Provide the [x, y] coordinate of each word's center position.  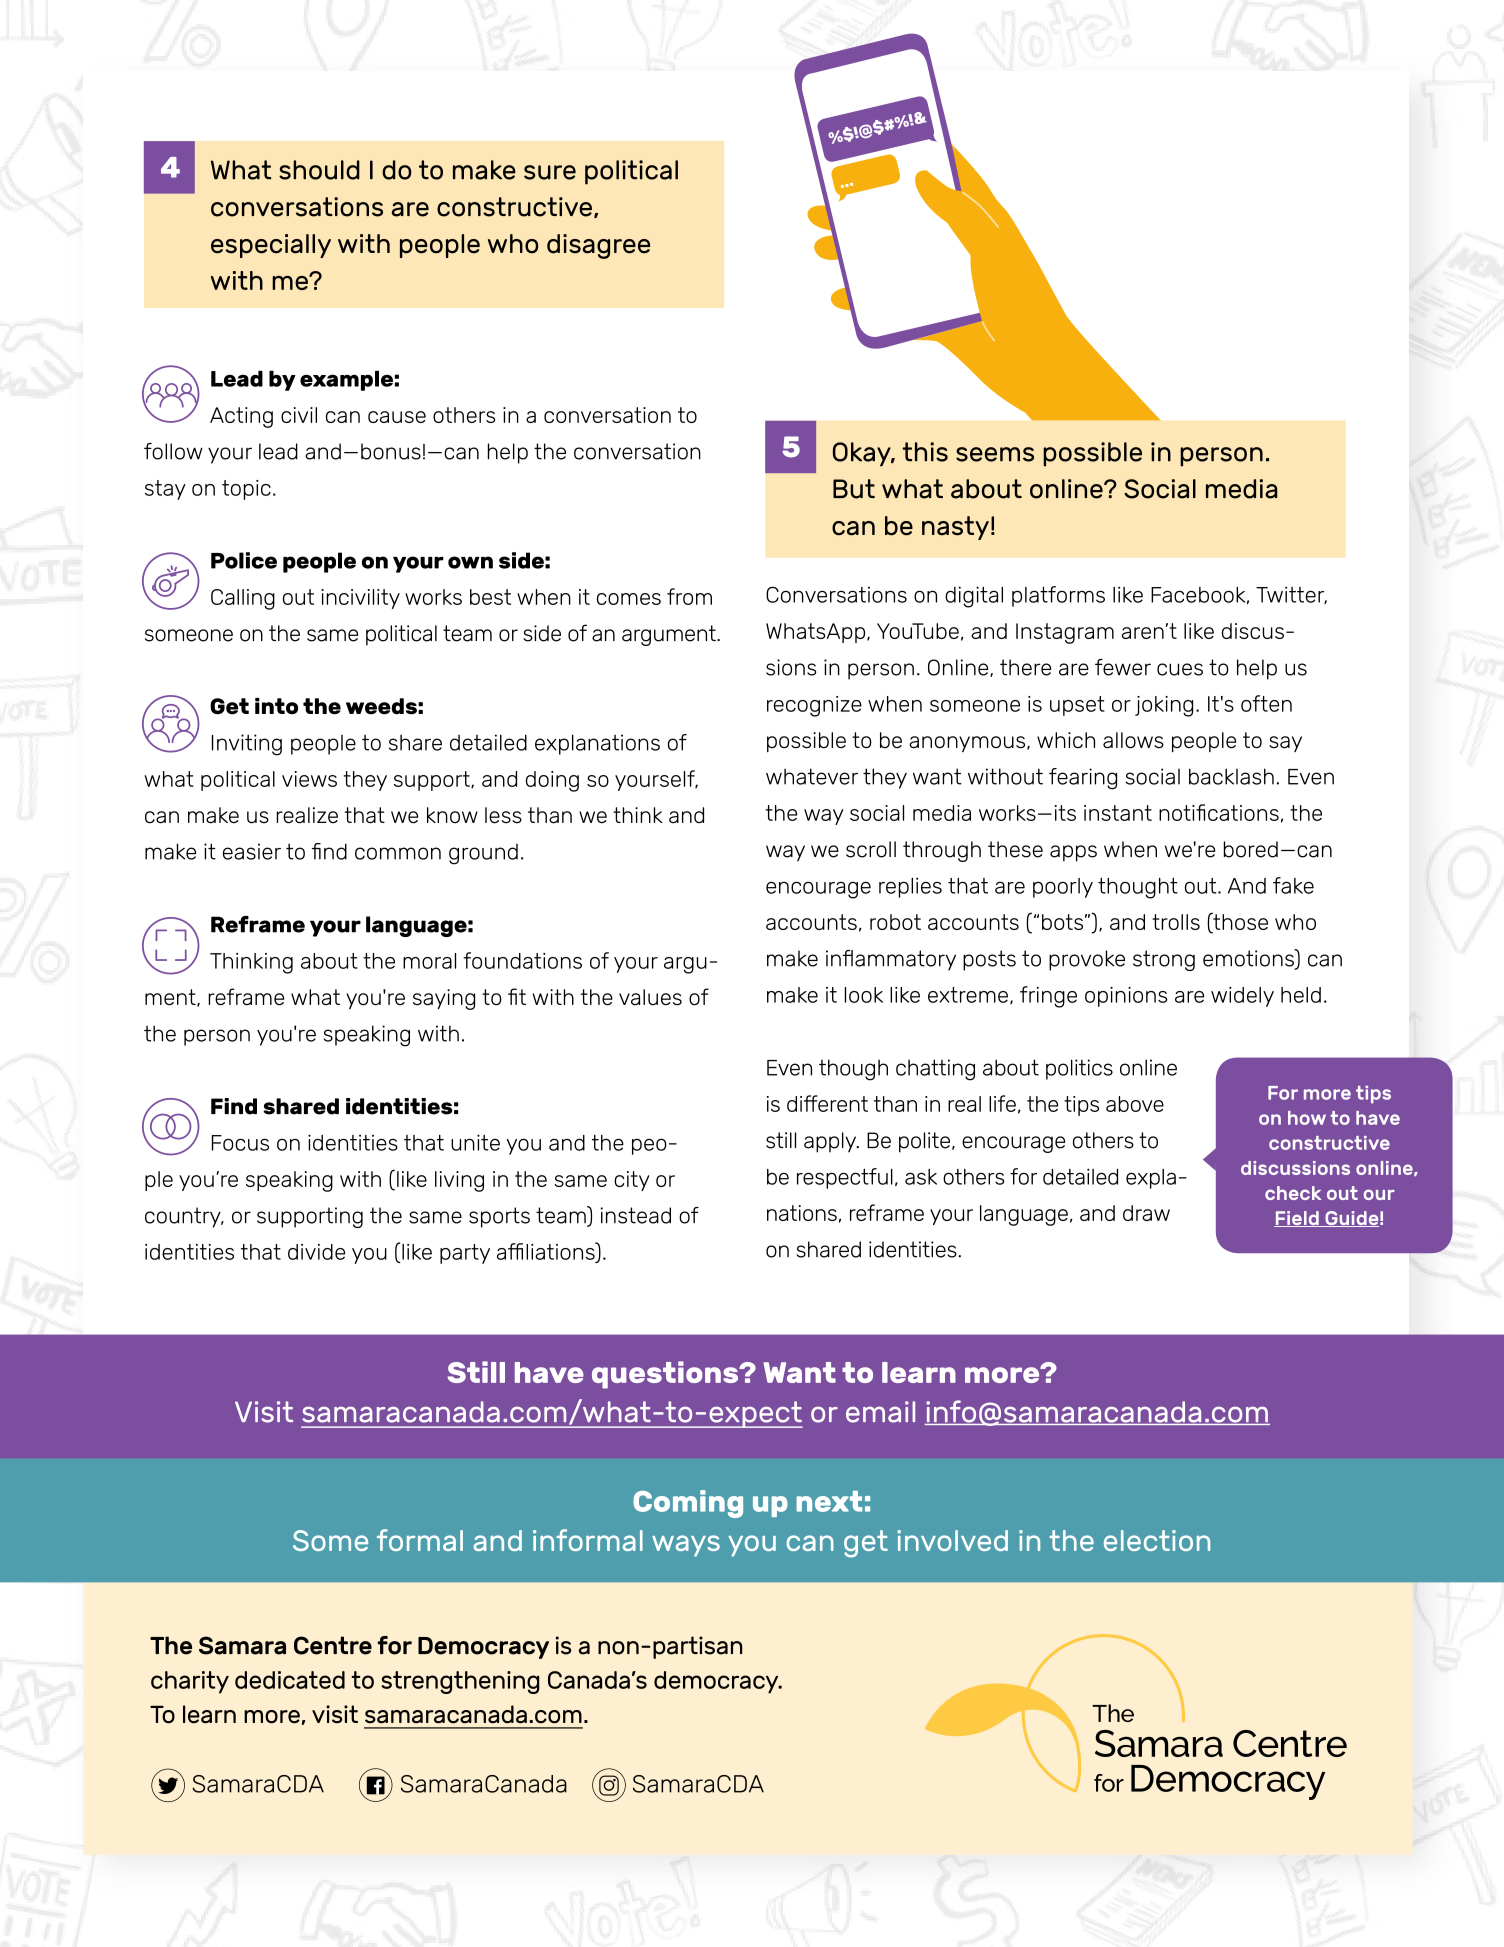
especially [271, 246]
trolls [1176, 922]
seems [995, 454]
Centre [333, 1645]
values [650, 997]
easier [252, 851]
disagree [598, 246]
